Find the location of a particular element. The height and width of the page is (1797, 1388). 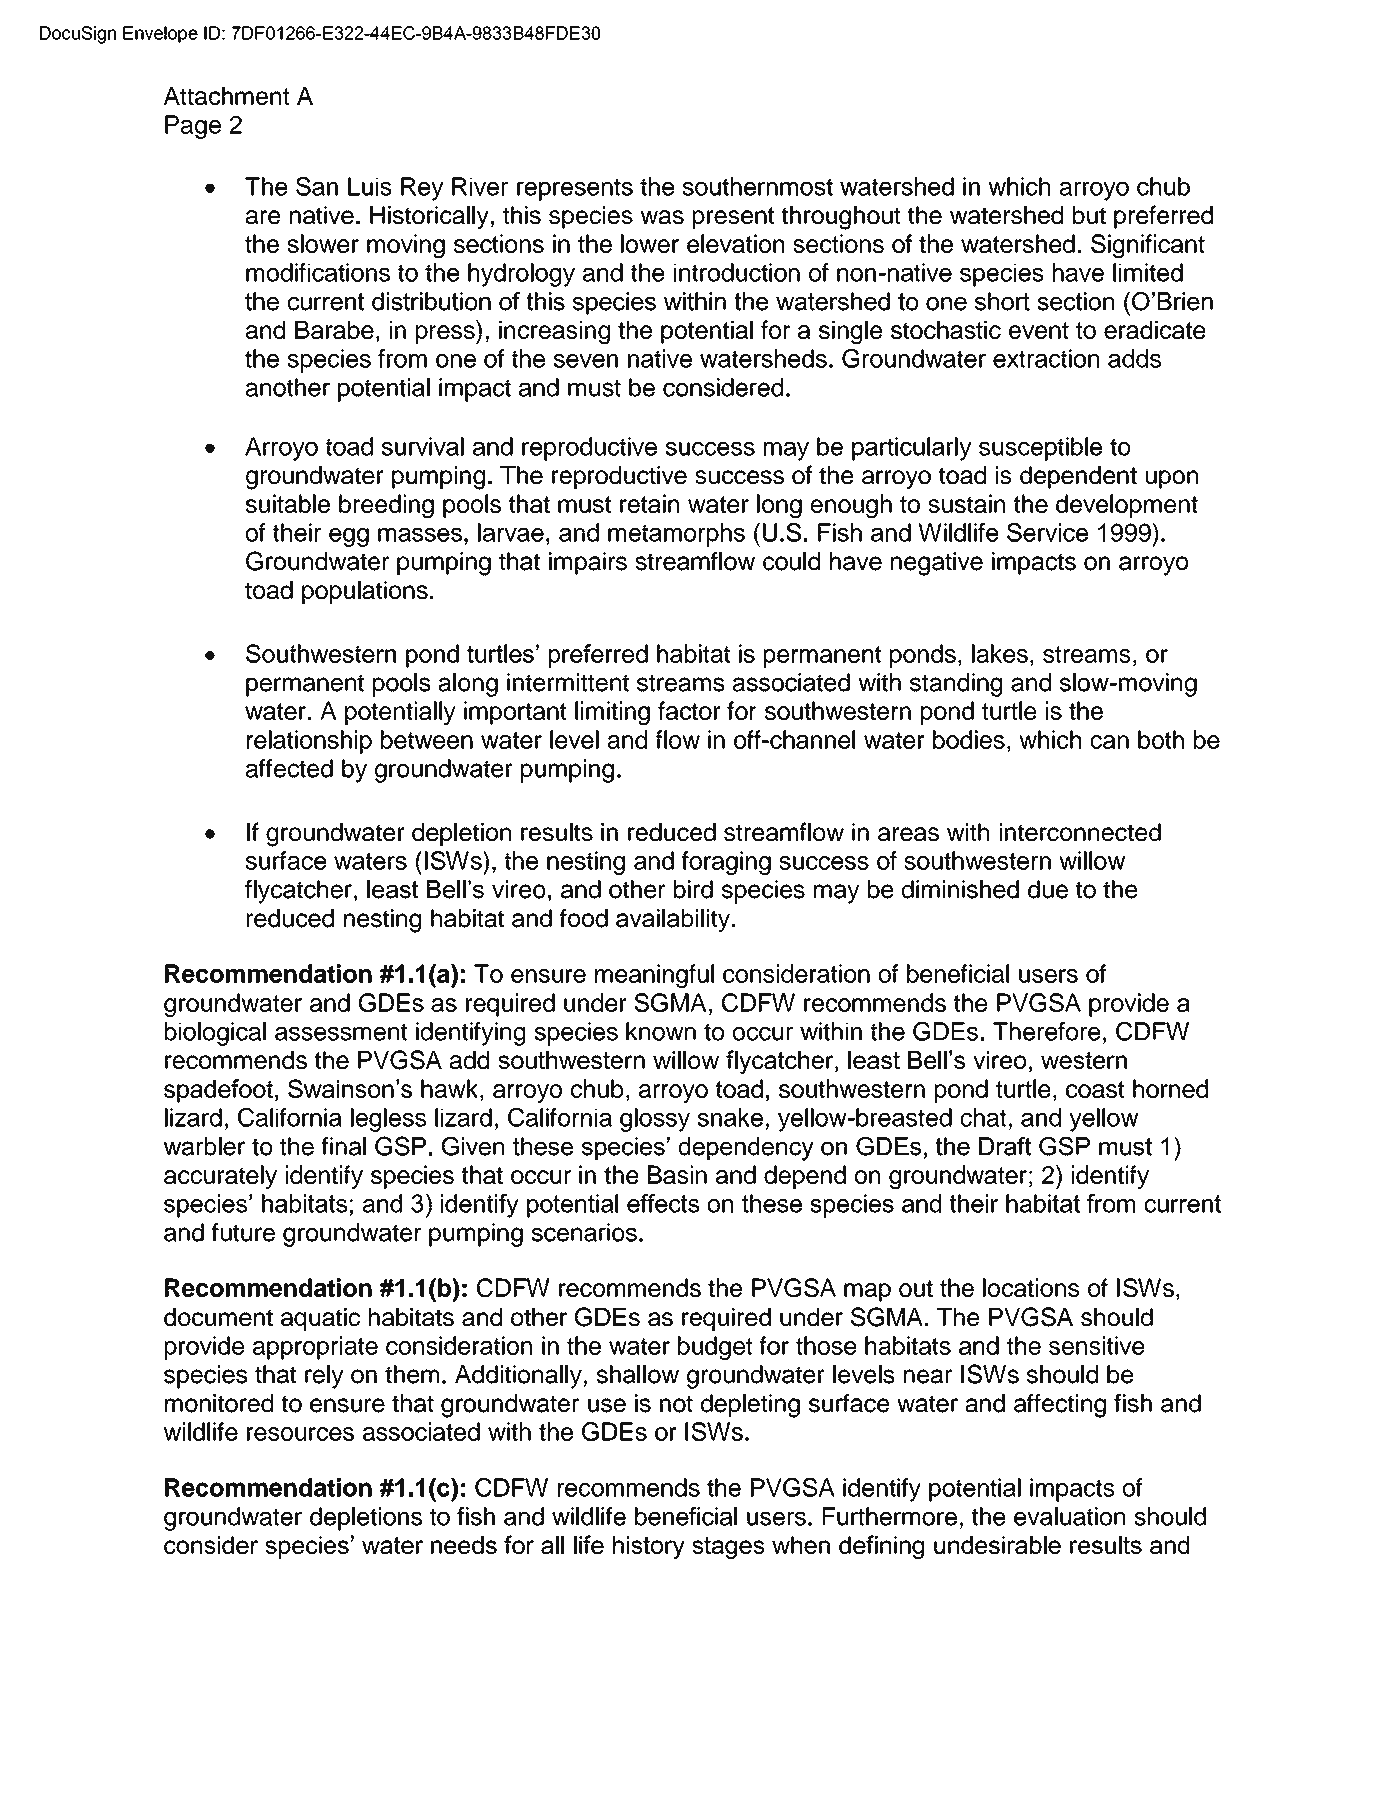

Significant is located at coordinates (1148, 246).
